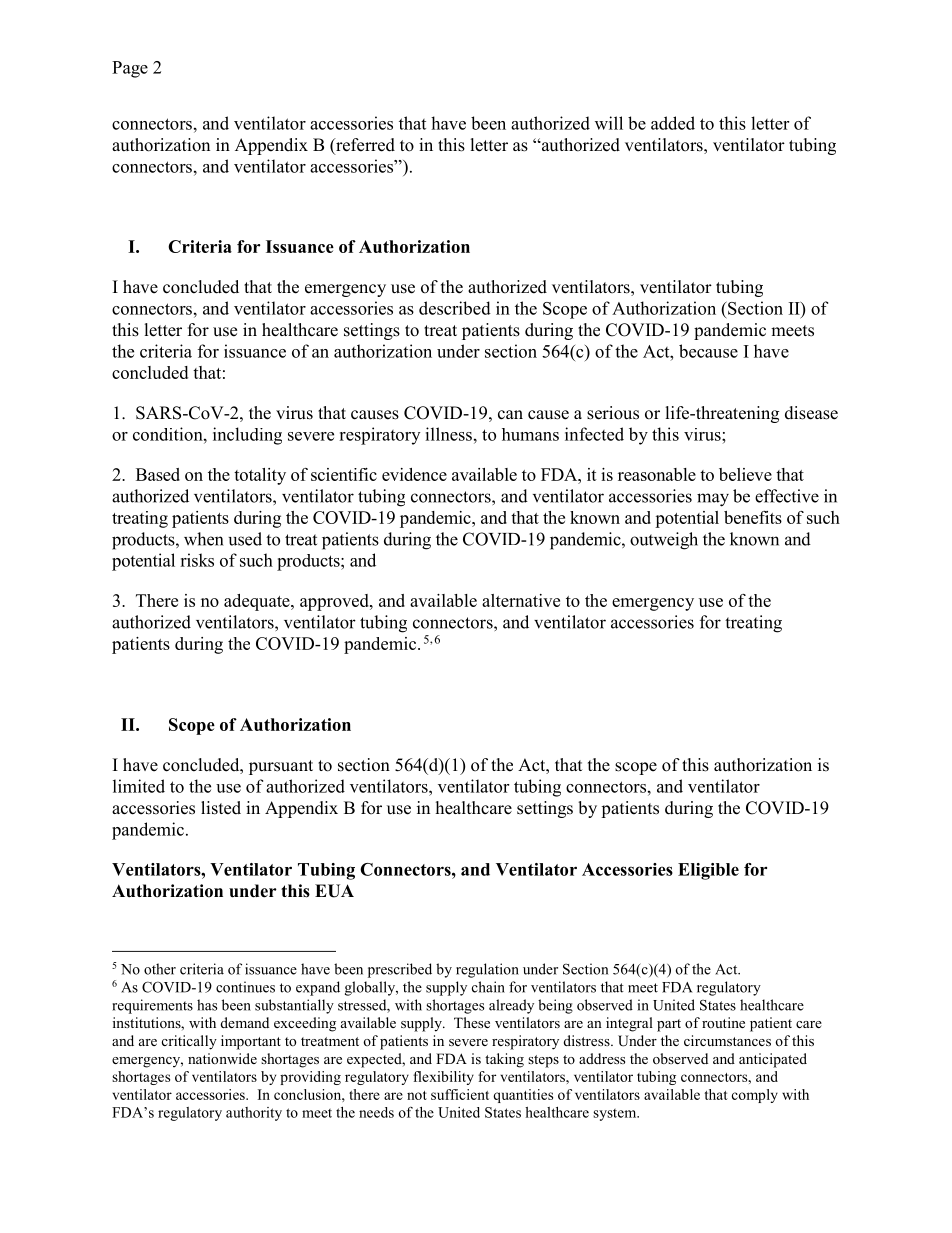  I want to click on sufficient, so click(460, 1094).
